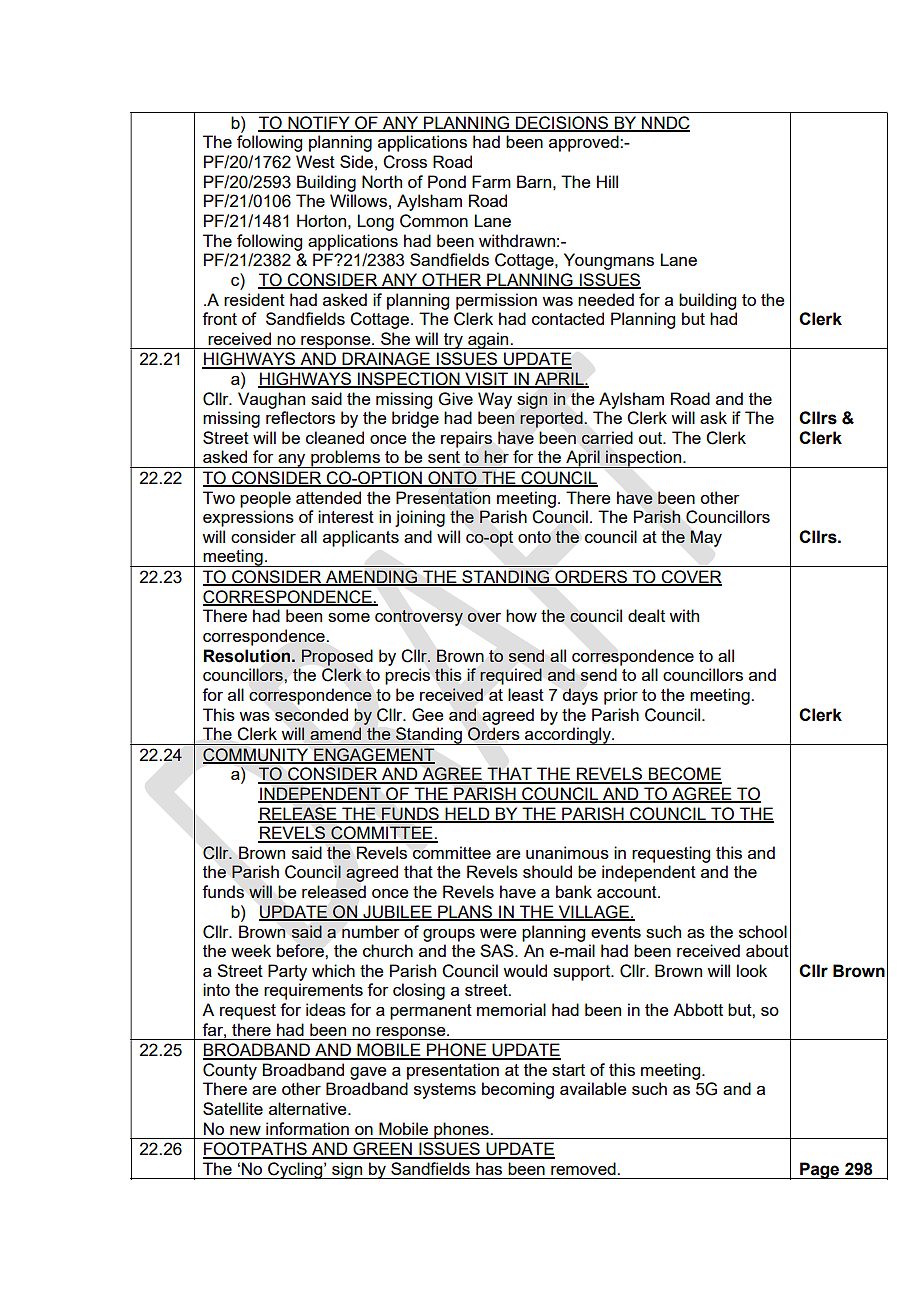 The image size is (924, 1308). What do you see at coordinates (607, 181) in the screenshot?
I see `Hill` at bounding box center [607, 181].
